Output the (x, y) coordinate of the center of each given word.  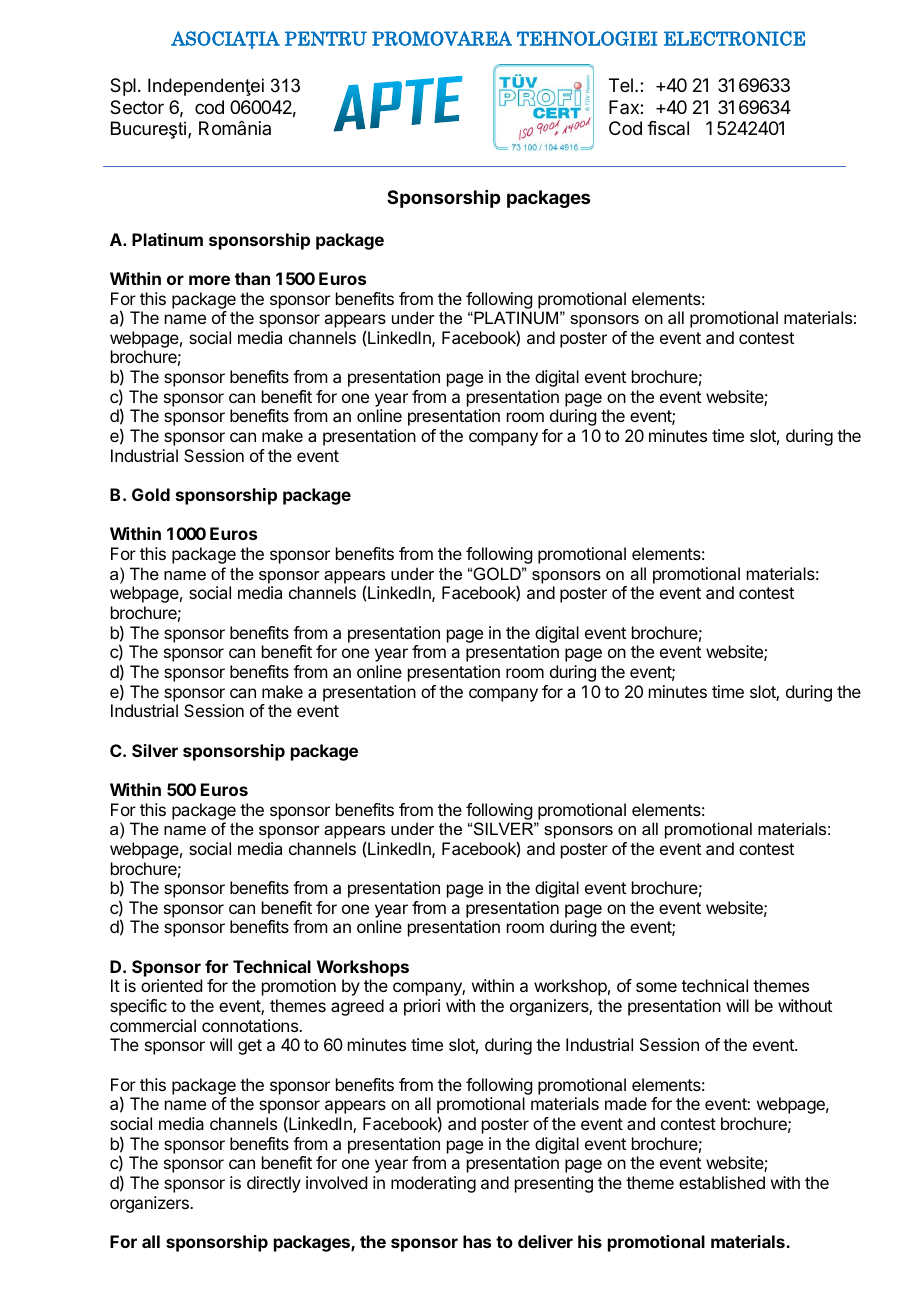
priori (422, 1007)
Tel (621, 85)
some (656, 987)
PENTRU (326, 38)
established (722, 1182)
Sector (137, 107)
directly (274, 1184)
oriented (171, 985)
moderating (433, 1184)
